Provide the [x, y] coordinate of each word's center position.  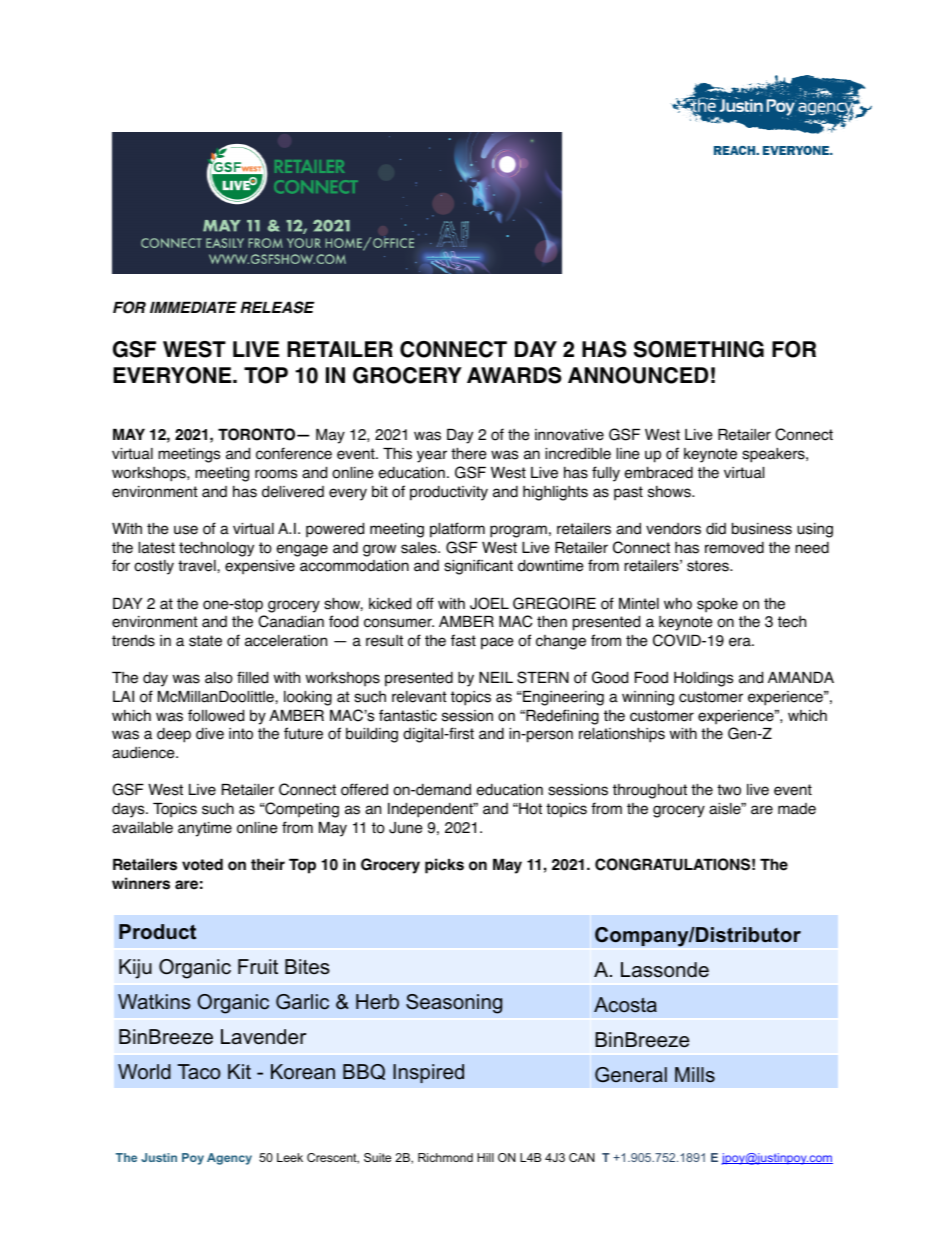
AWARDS [514, 375]
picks [444, 866]
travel [198, 566]
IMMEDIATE [193, 307]
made [797, 809]
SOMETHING [699, 349]
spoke [717, 605]
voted [202, 865]
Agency [229, 1159]
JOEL [489, 603]
